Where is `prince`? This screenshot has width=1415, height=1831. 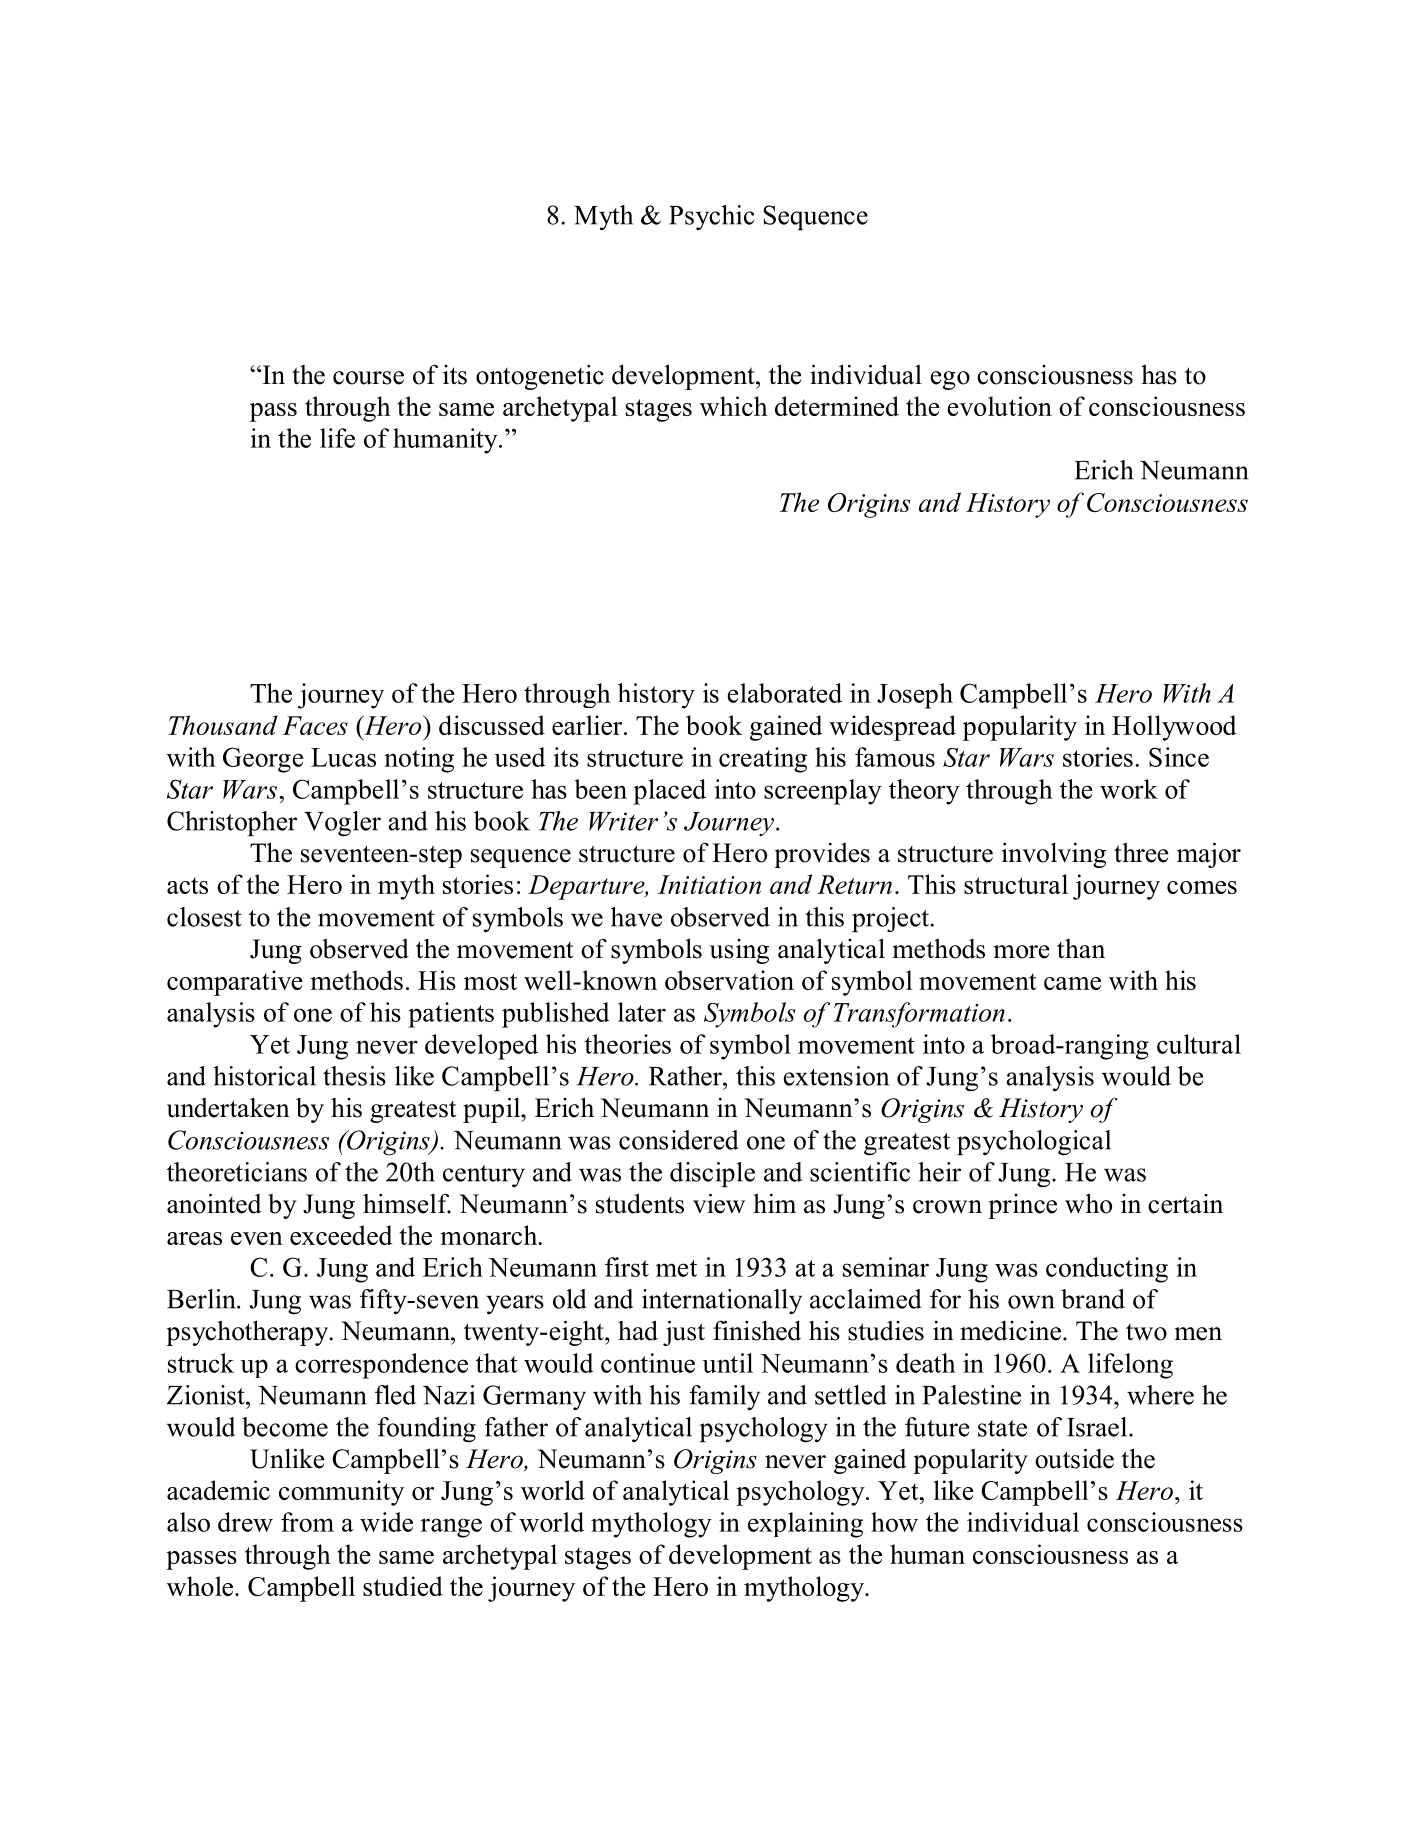 prince is located at coordinates (1022, 1206).
